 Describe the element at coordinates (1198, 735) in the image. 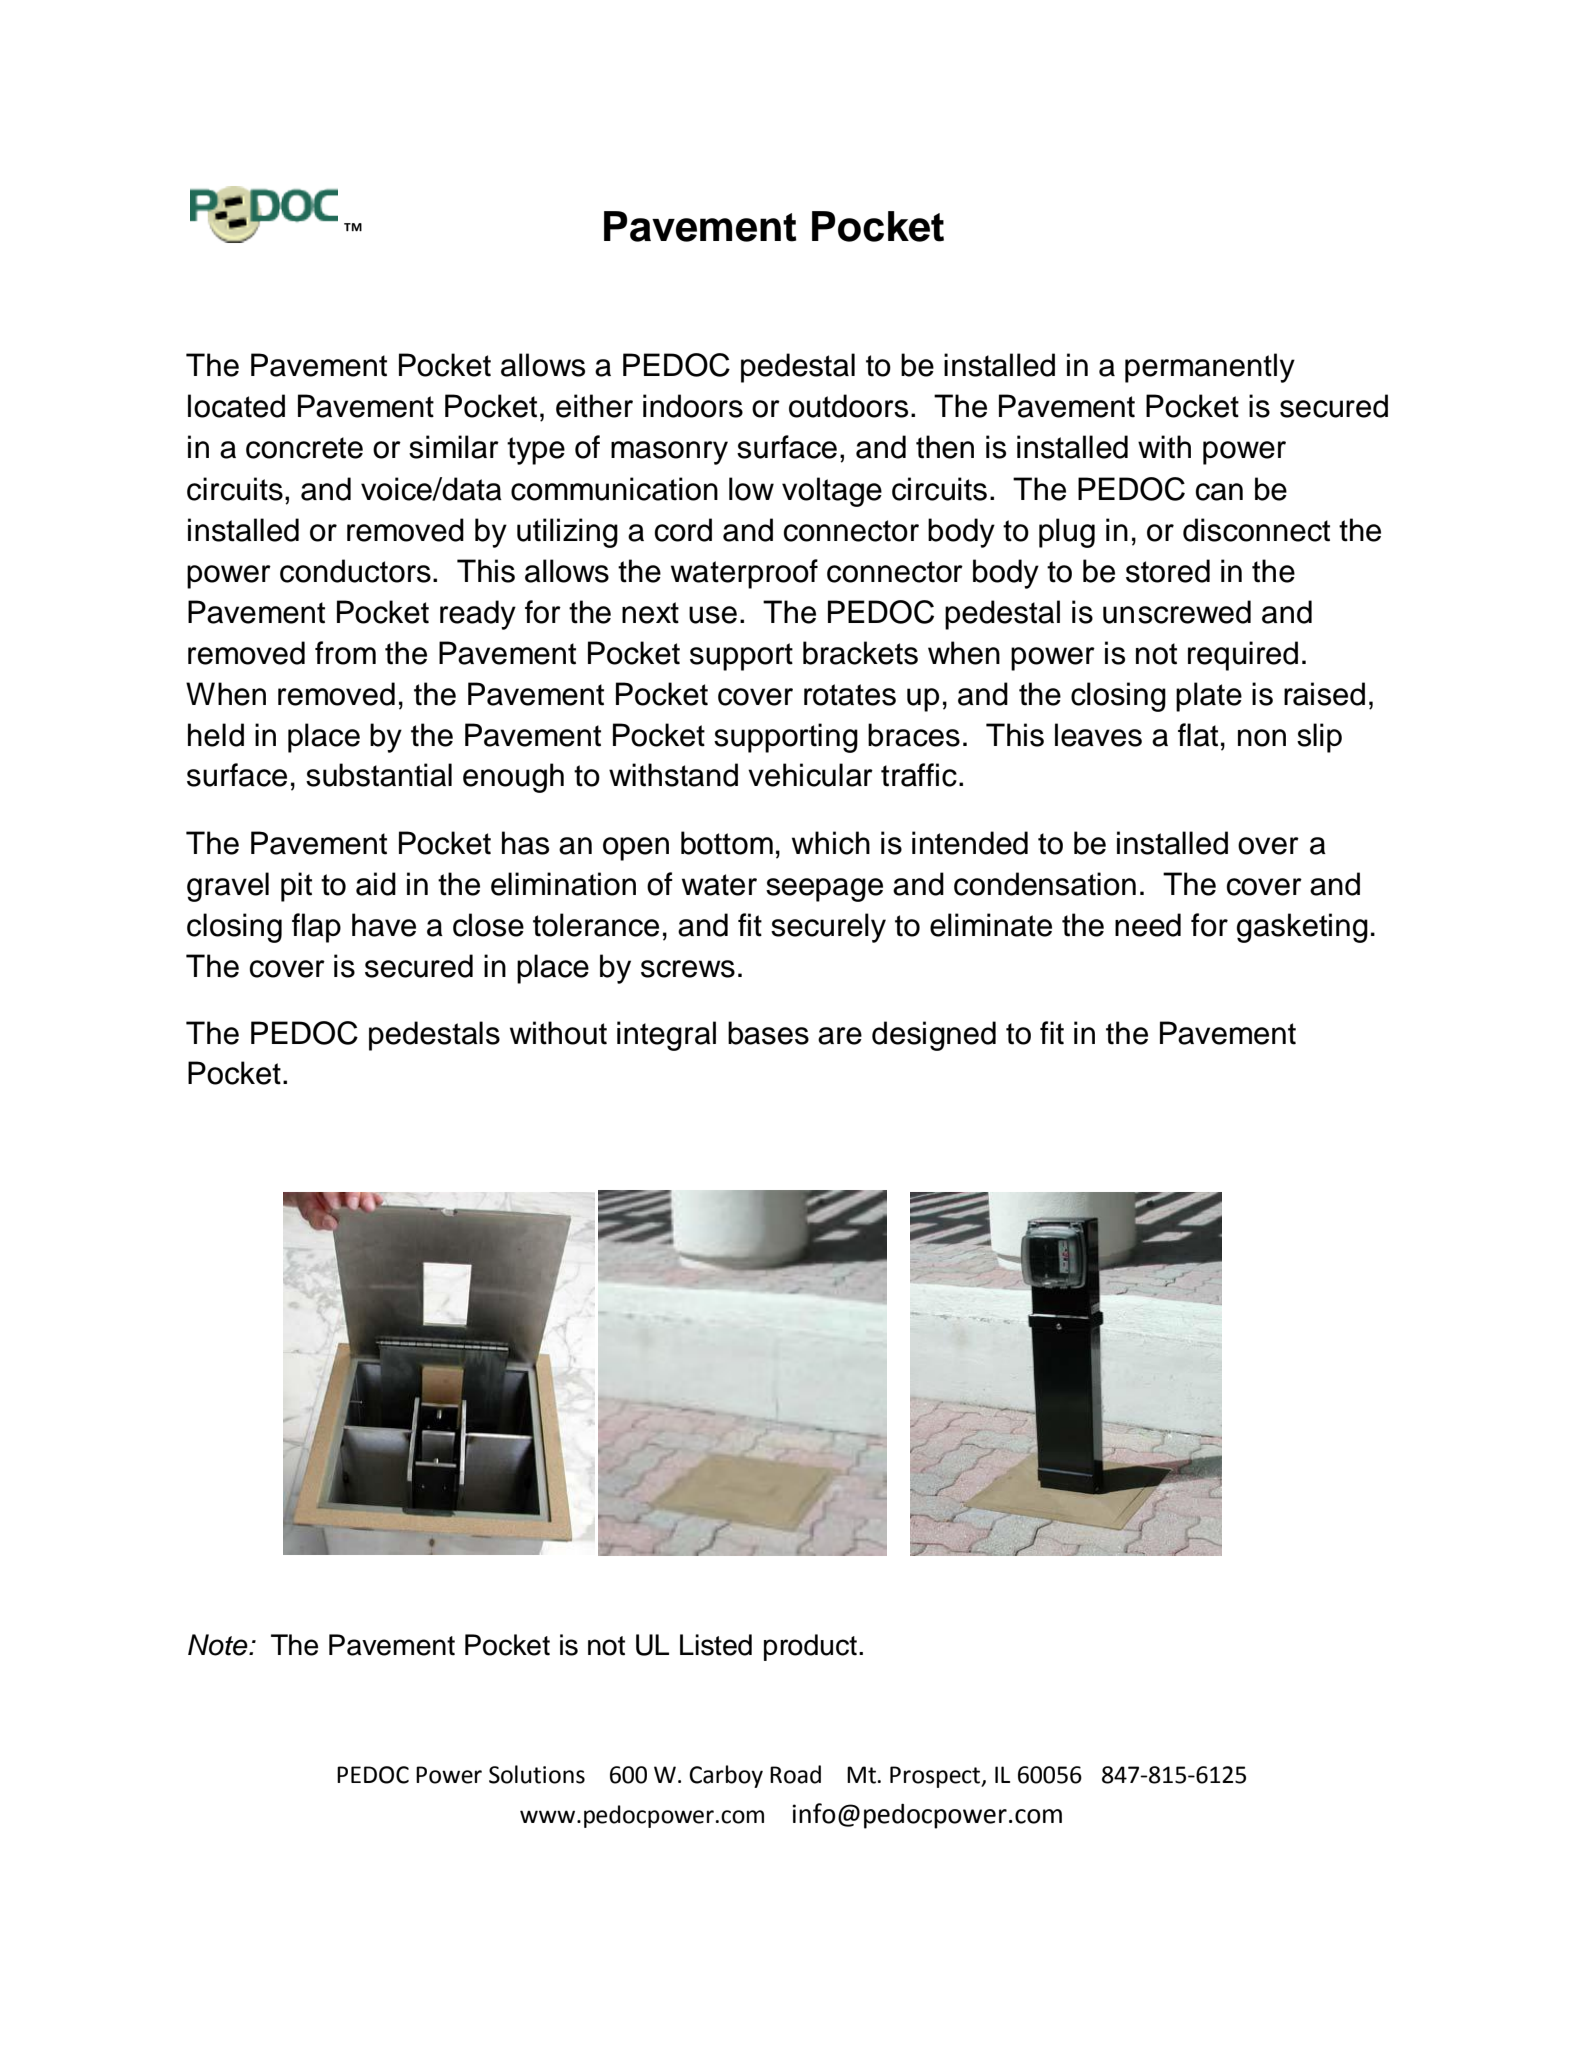

I see `flat` at that location.
